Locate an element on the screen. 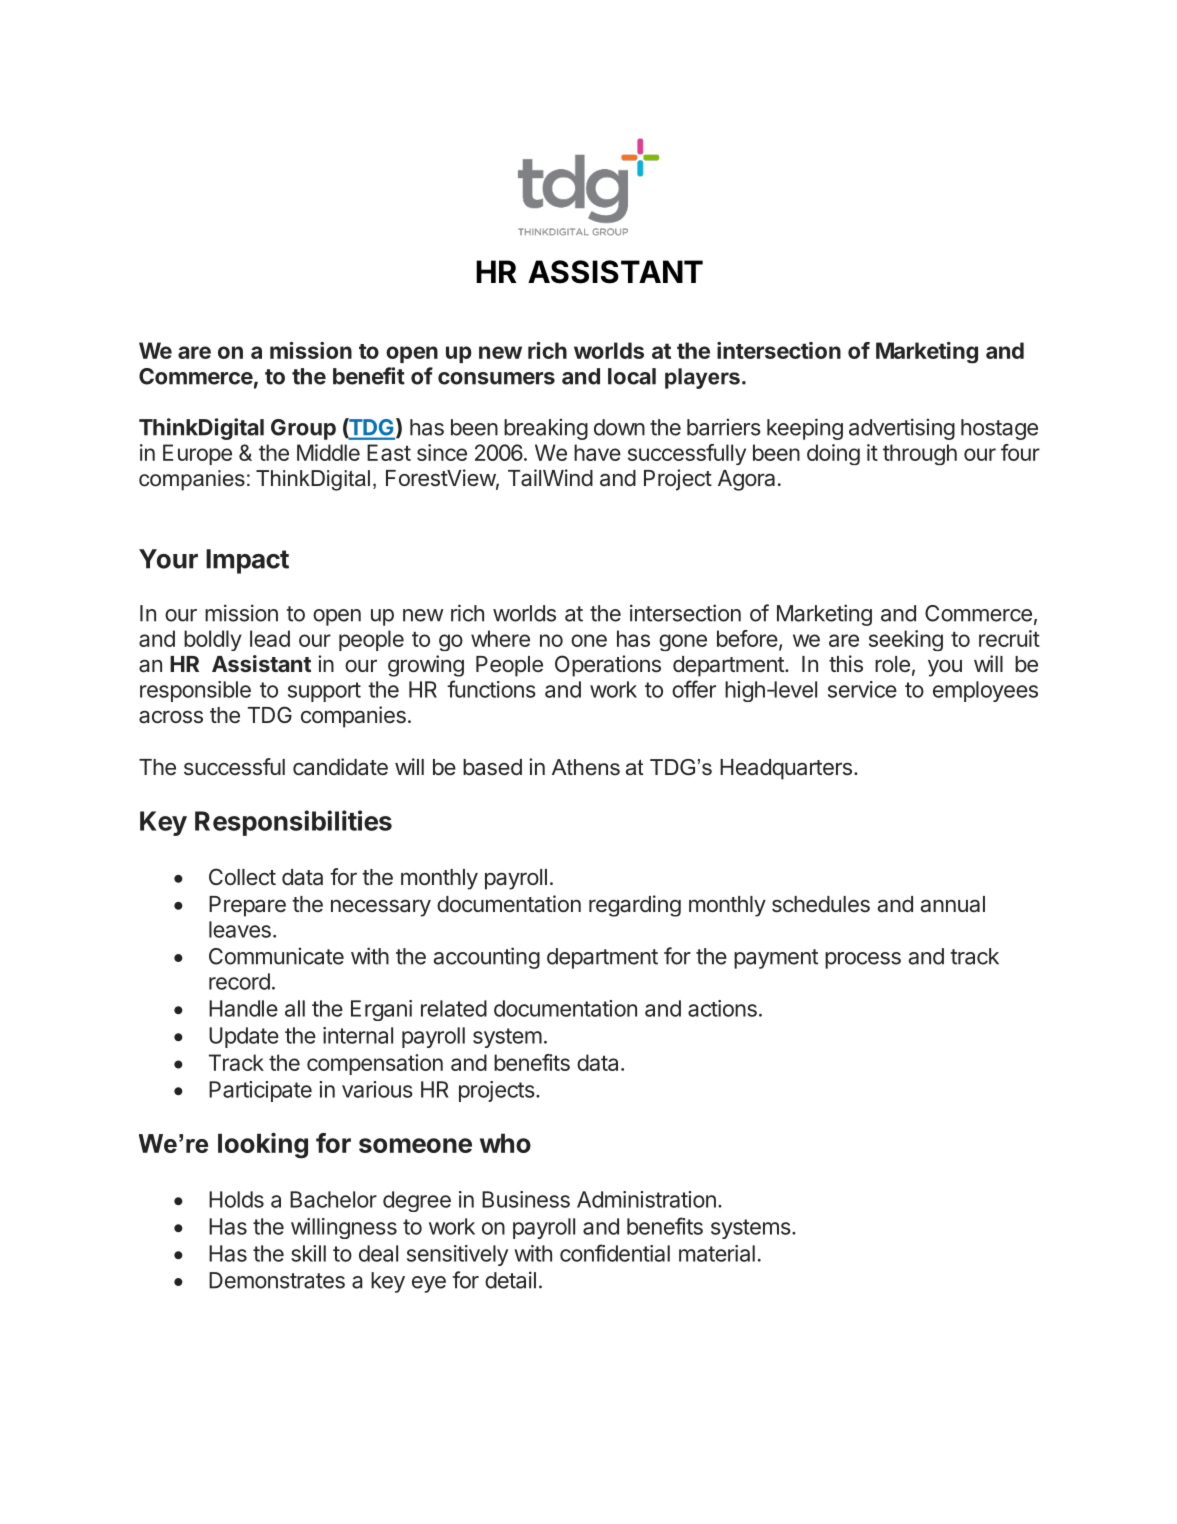 This screenshot has width=1177, height=1524. Update is located at coordinates (244, 1037).
